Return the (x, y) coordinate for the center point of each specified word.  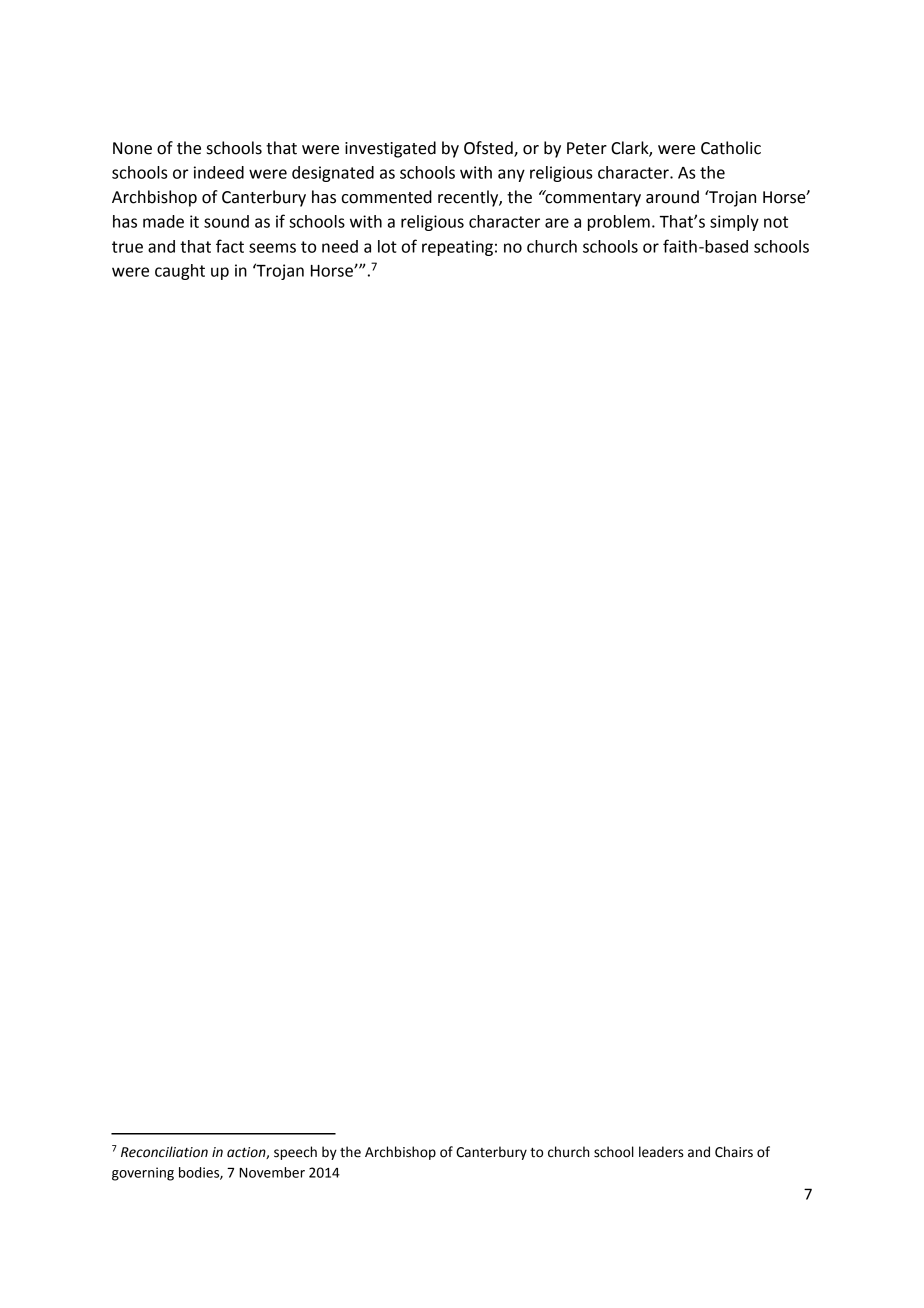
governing (143, 1174)
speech (295, 1153)
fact (230, 246)
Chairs (734, 1152)
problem (619, 223)
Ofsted (489, 149)
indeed (219, 172)
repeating (457, 248)
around (672, 197)
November (272, 1172)
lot (387, 246)
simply (734, 223)
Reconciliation (164, 1152)
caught (180, 272)
